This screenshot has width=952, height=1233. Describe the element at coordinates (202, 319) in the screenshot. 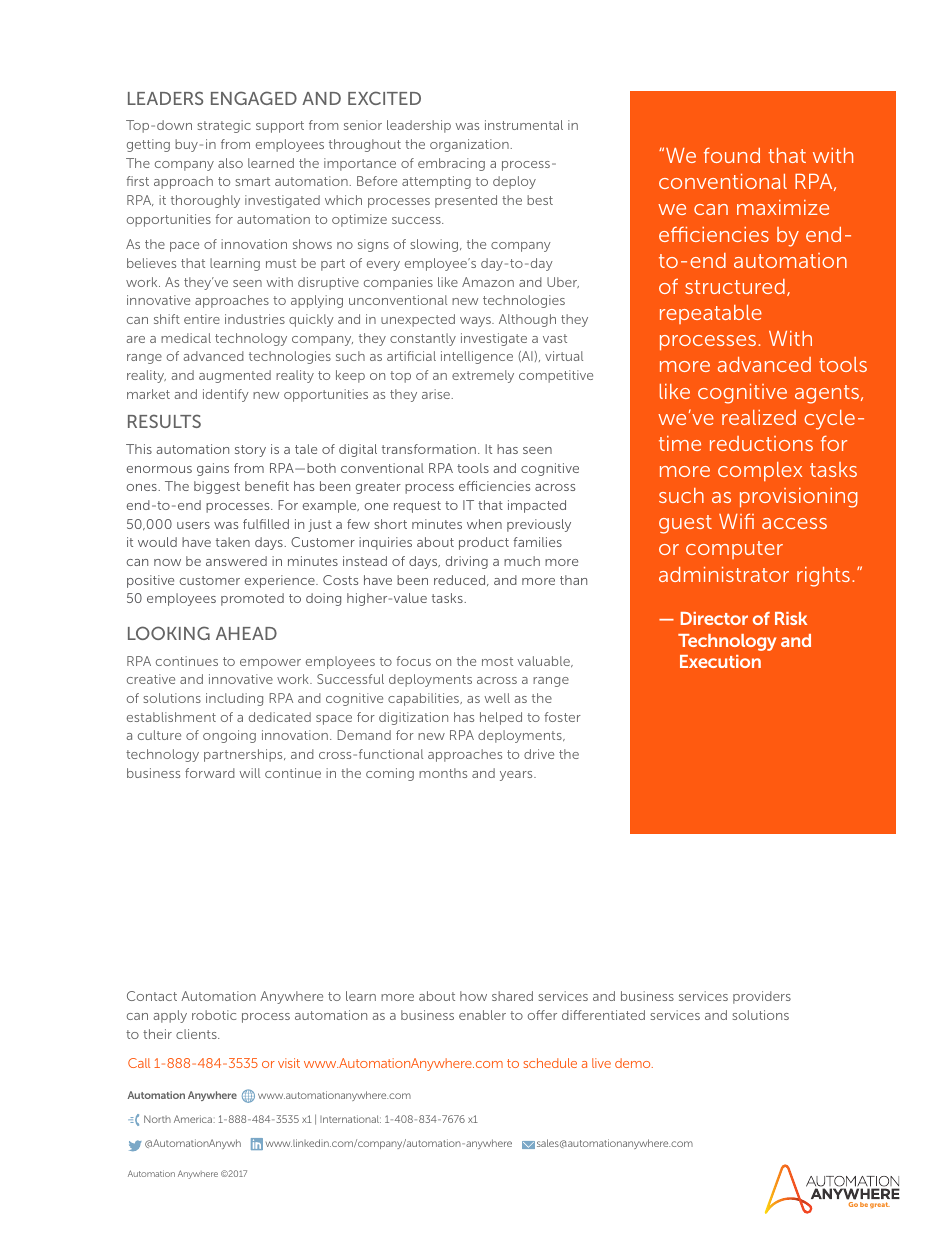

I see `entire` at that location.
